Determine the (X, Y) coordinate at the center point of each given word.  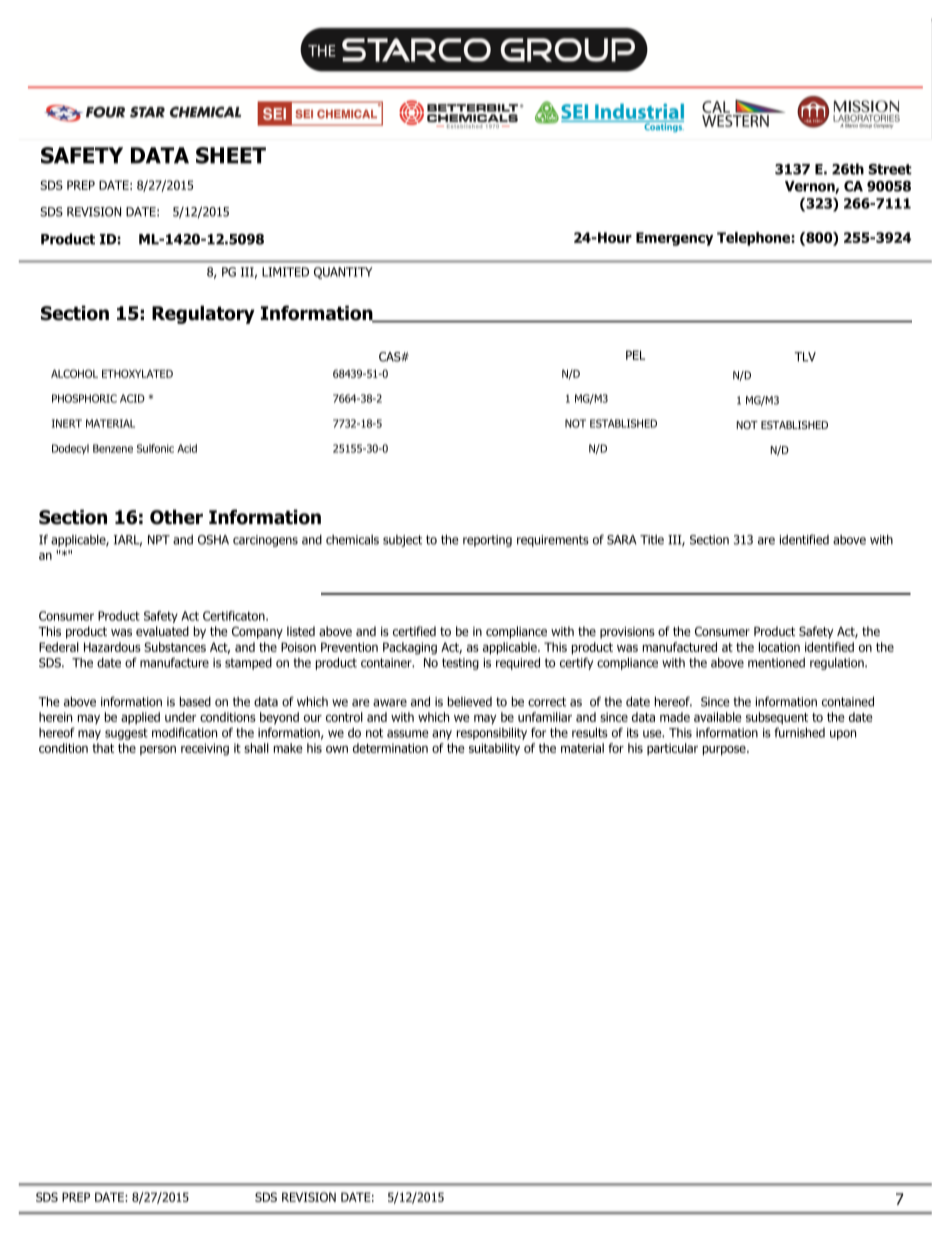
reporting (487, 541)
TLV (805, 357)
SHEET (231, 155)
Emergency (674, 239)
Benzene (113, 448)
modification (184, 732)
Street (890, 169)
